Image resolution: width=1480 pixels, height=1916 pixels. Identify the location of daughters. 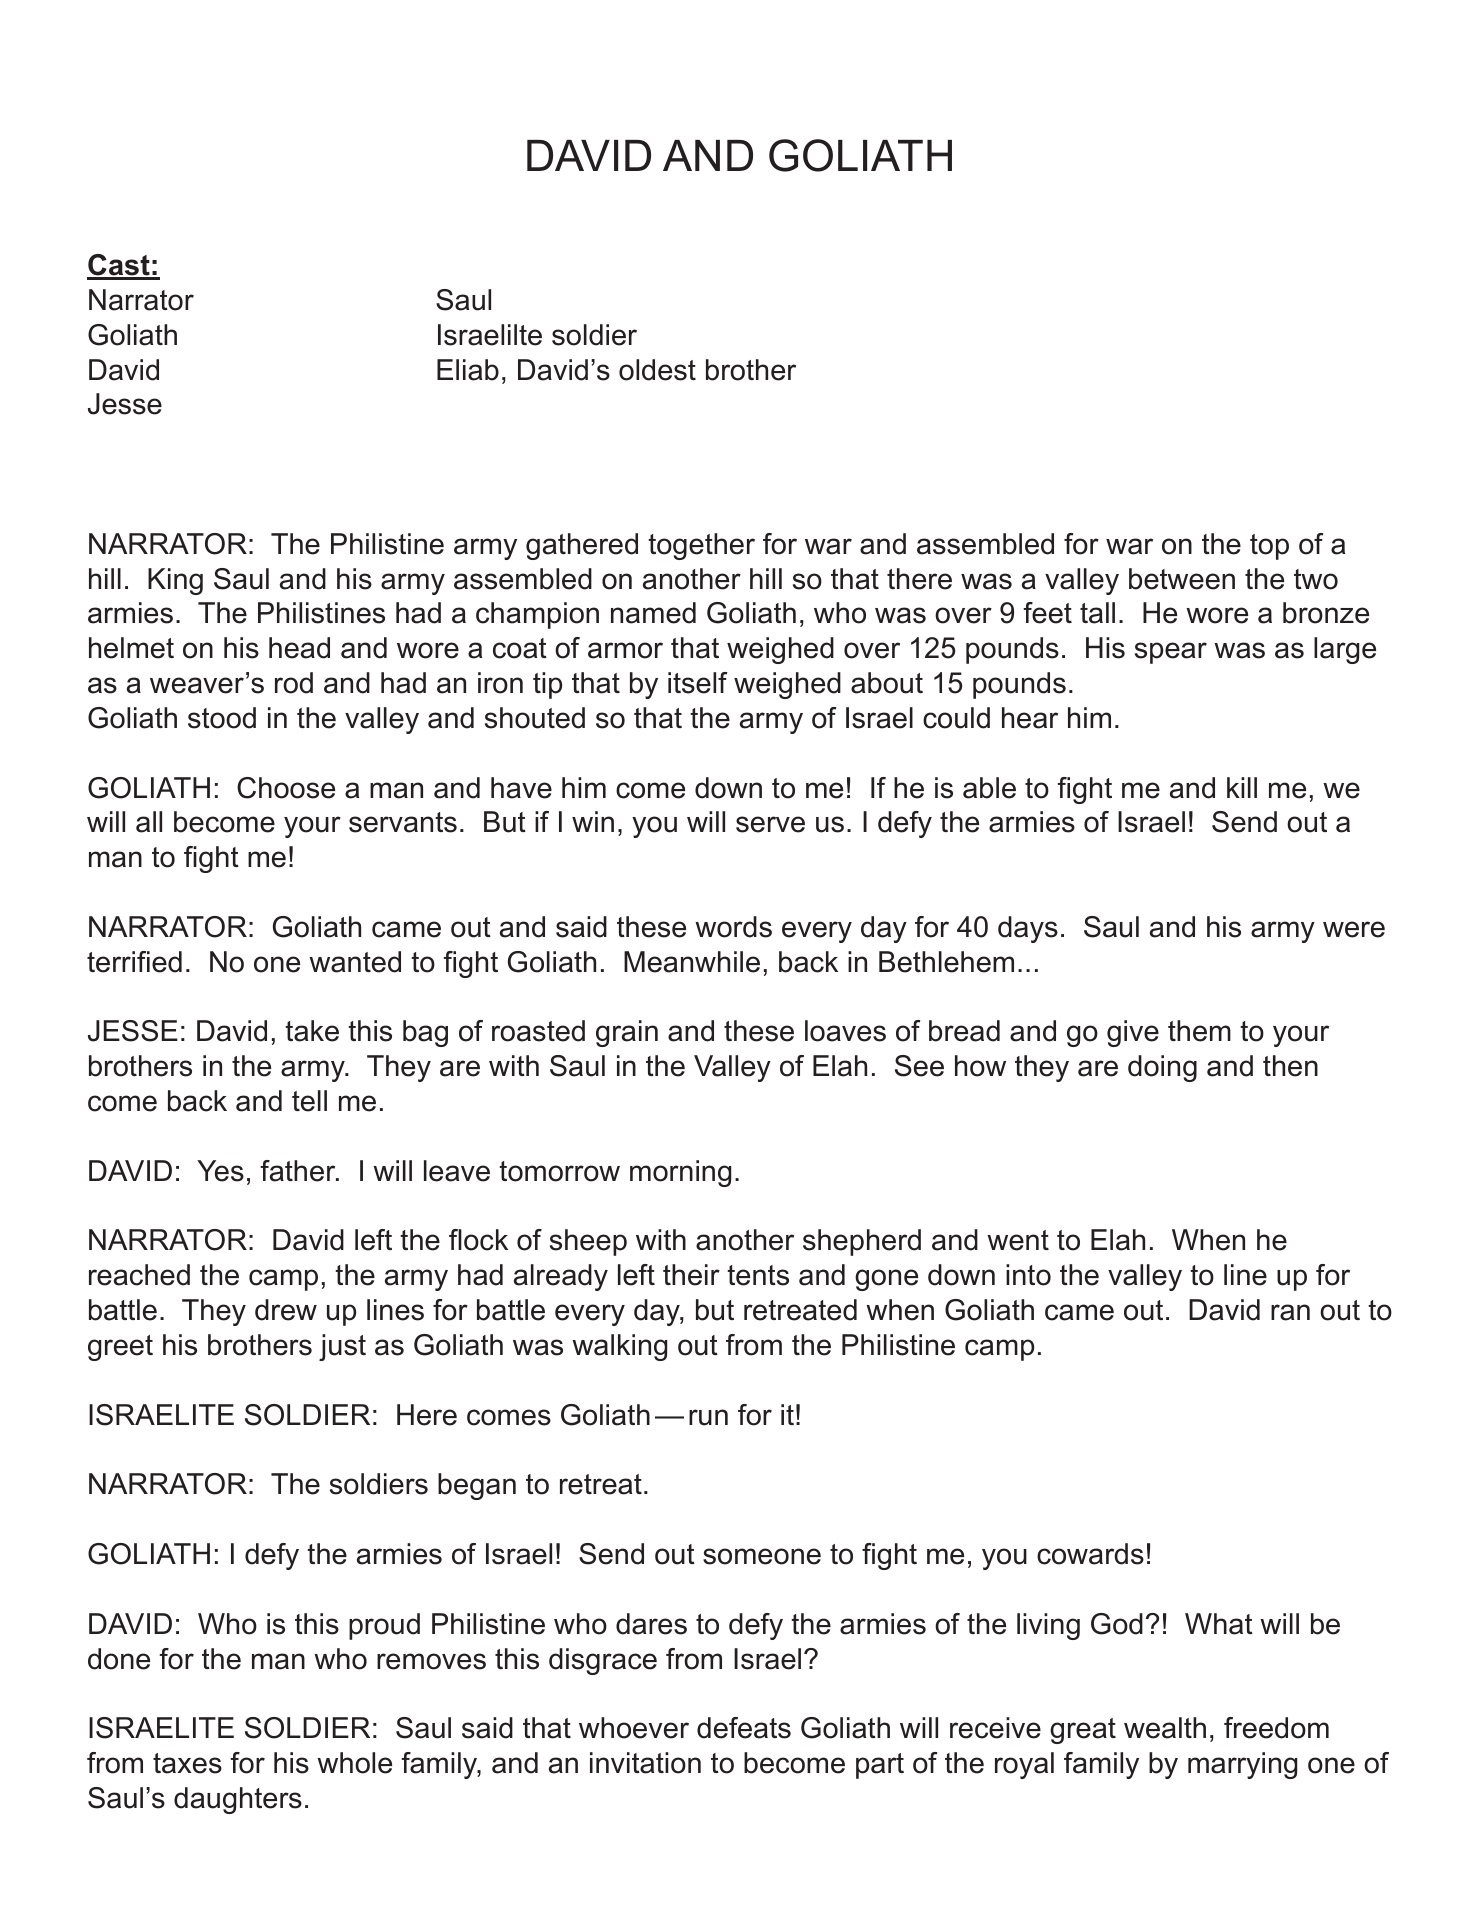
(238, 1800).
